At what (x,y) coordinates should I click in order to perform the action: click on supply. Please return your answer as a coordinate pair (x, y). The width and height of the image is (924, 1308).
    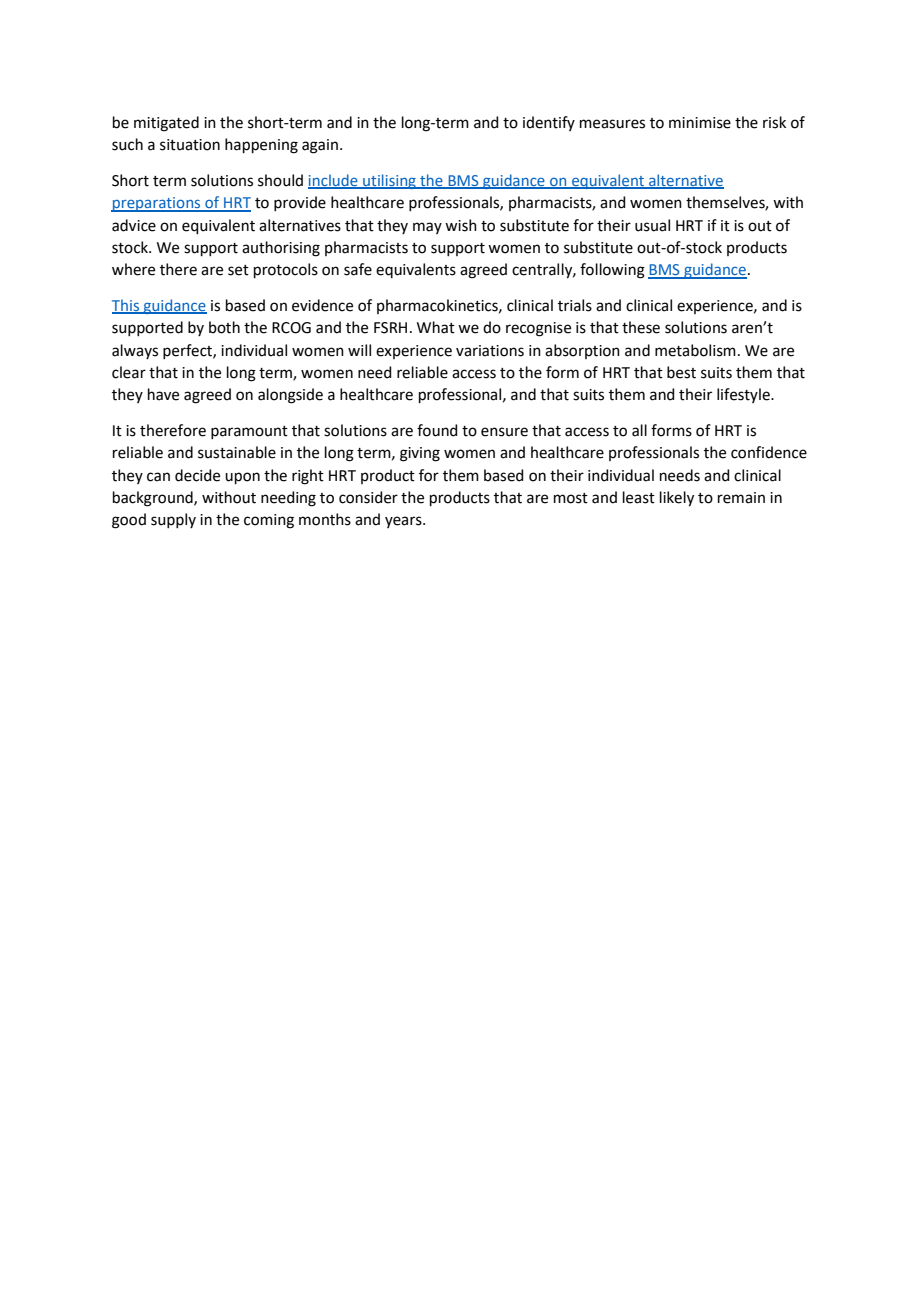
    Looking at the image, I should click on (173, 520).
